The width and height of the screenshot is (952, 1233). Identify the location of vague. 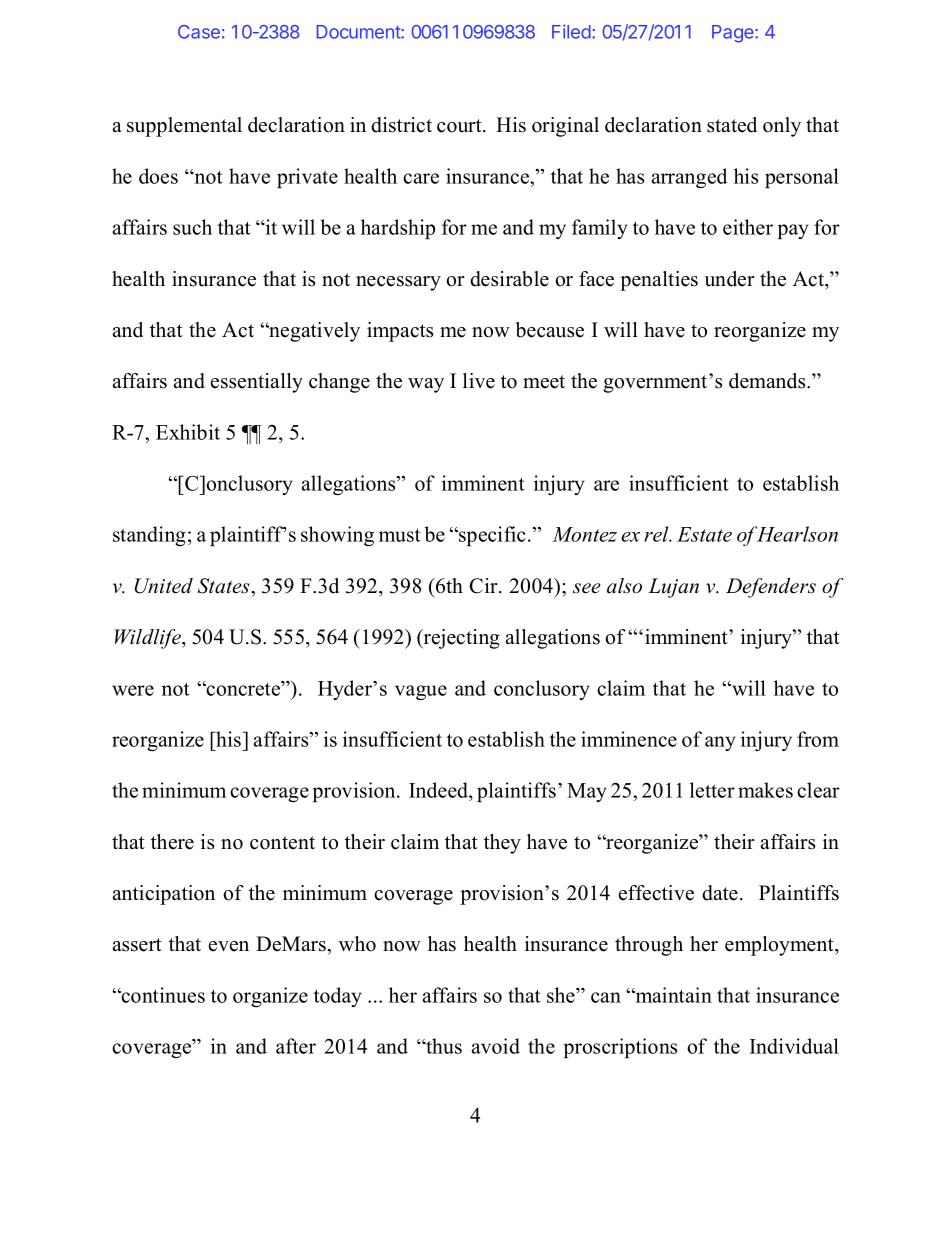
(421, 692).
